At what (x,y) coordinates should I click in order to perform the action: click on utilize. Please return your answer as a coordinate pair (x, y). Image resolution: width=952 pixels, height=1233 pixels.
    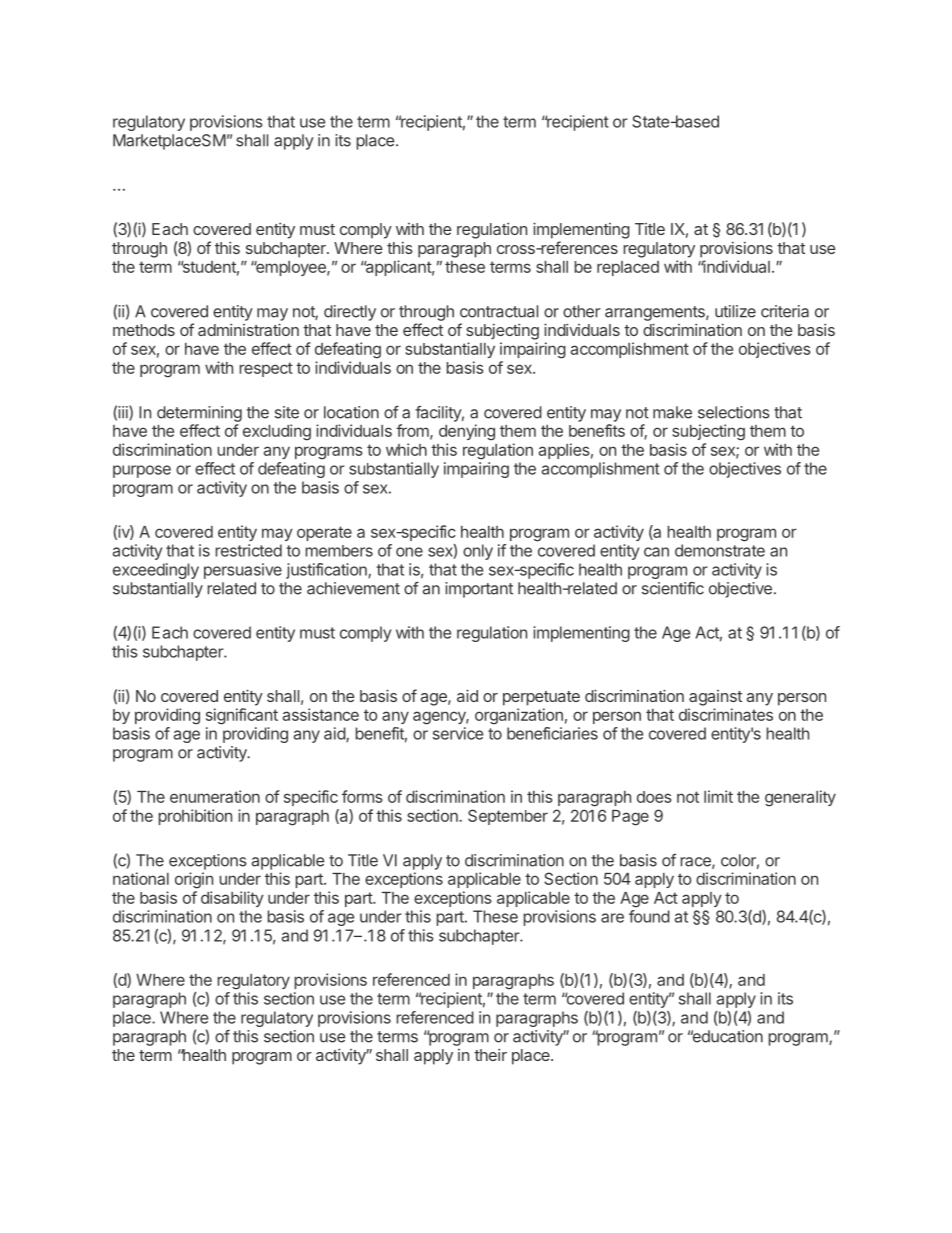
    Looking at the image, I should click on (735, 311).
